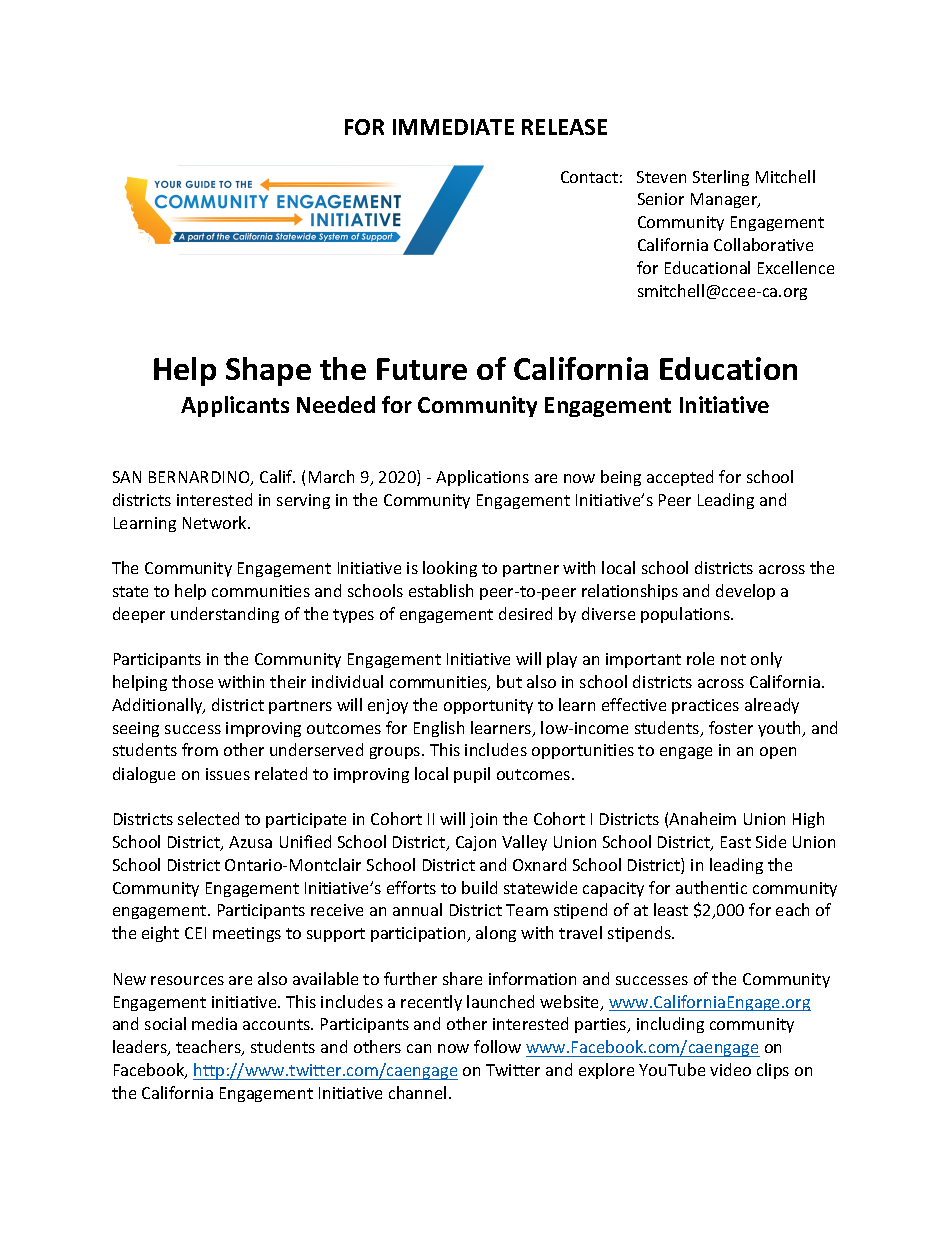 The image size is (952, 1233). Describe the element at coordinates (165, 1023) in the document. I see `social` at that location.
